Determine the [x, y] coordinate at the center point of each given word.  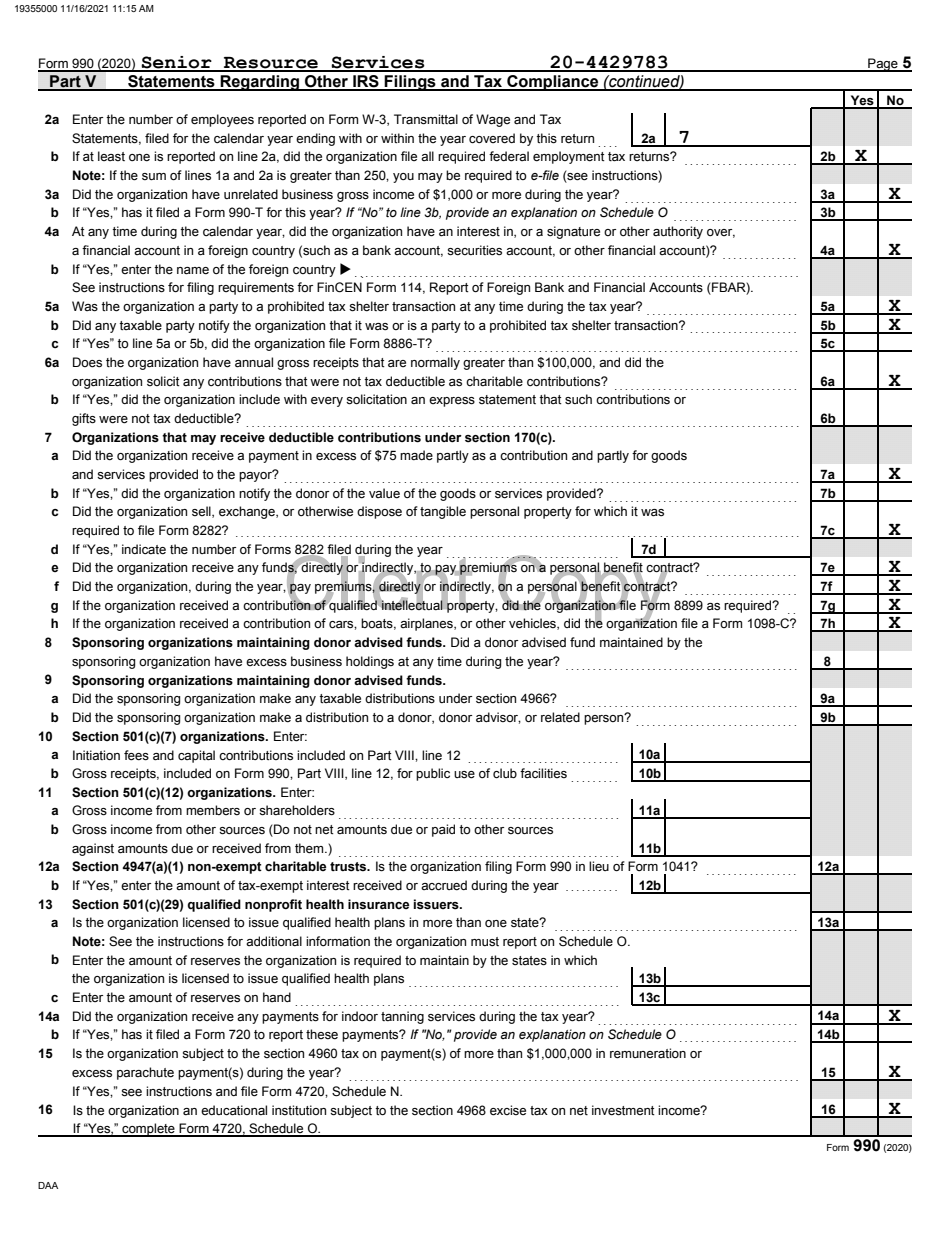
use [464, 775]
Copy [583, 590]
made [416, 455]
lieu [599, 866]
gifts [84, 419]
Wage [493, 120]
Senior [177, 63]
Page [883, 65]
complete [148, 1130]
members [213, 810]
